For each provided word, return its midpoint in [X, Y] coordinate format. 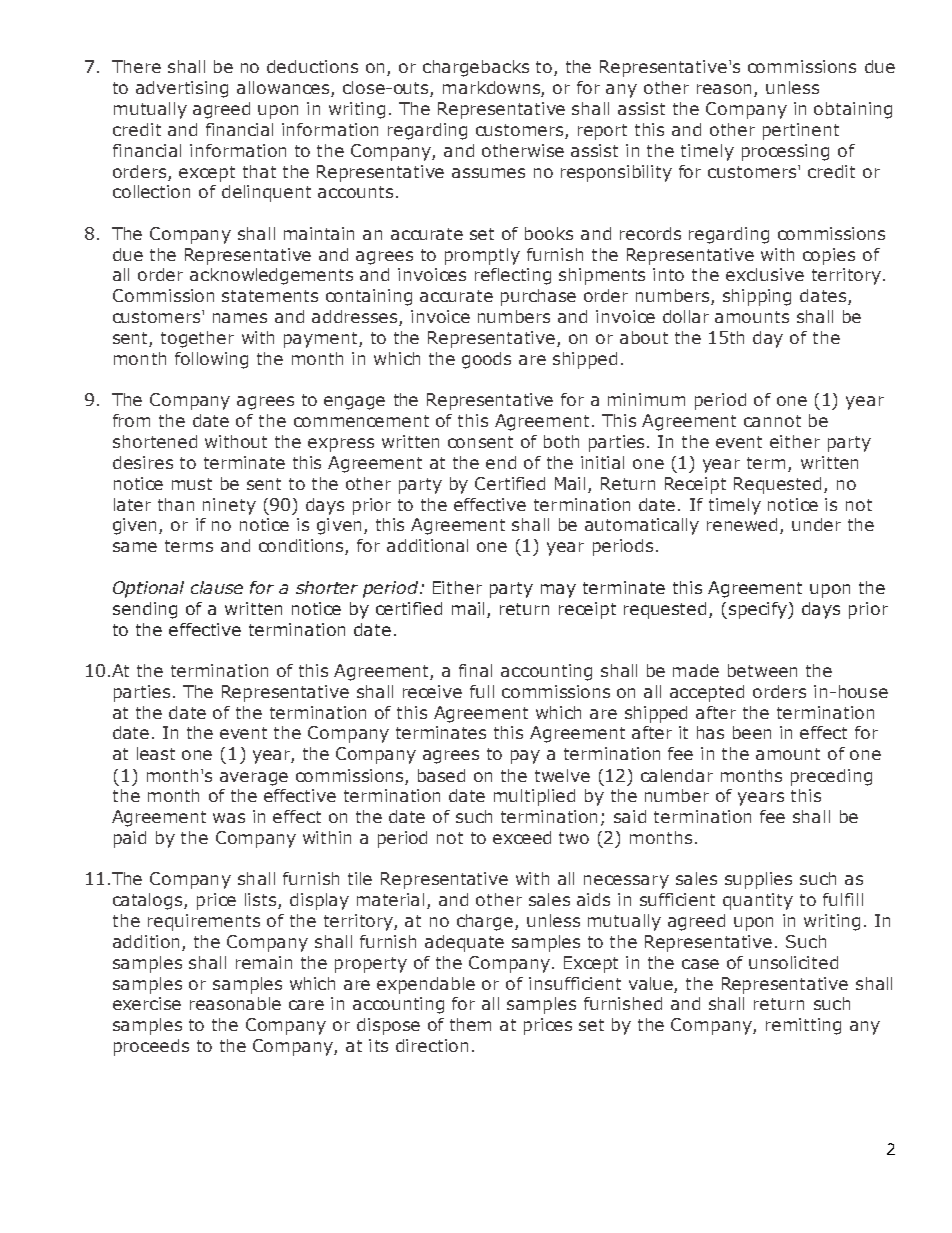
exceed [522, 837]
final [475, 670]
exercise [147, 1003]
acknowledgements [271, 276]
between [762, 670]
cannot [772, 421]
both [561, 441]
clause [217, 587]
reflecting [513, 276]
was [229, 818]
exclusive [765, 274]
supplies [758, 880]
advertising [182, 89]
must [192, 484]
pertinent [801, 131]
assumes [488, 173]
